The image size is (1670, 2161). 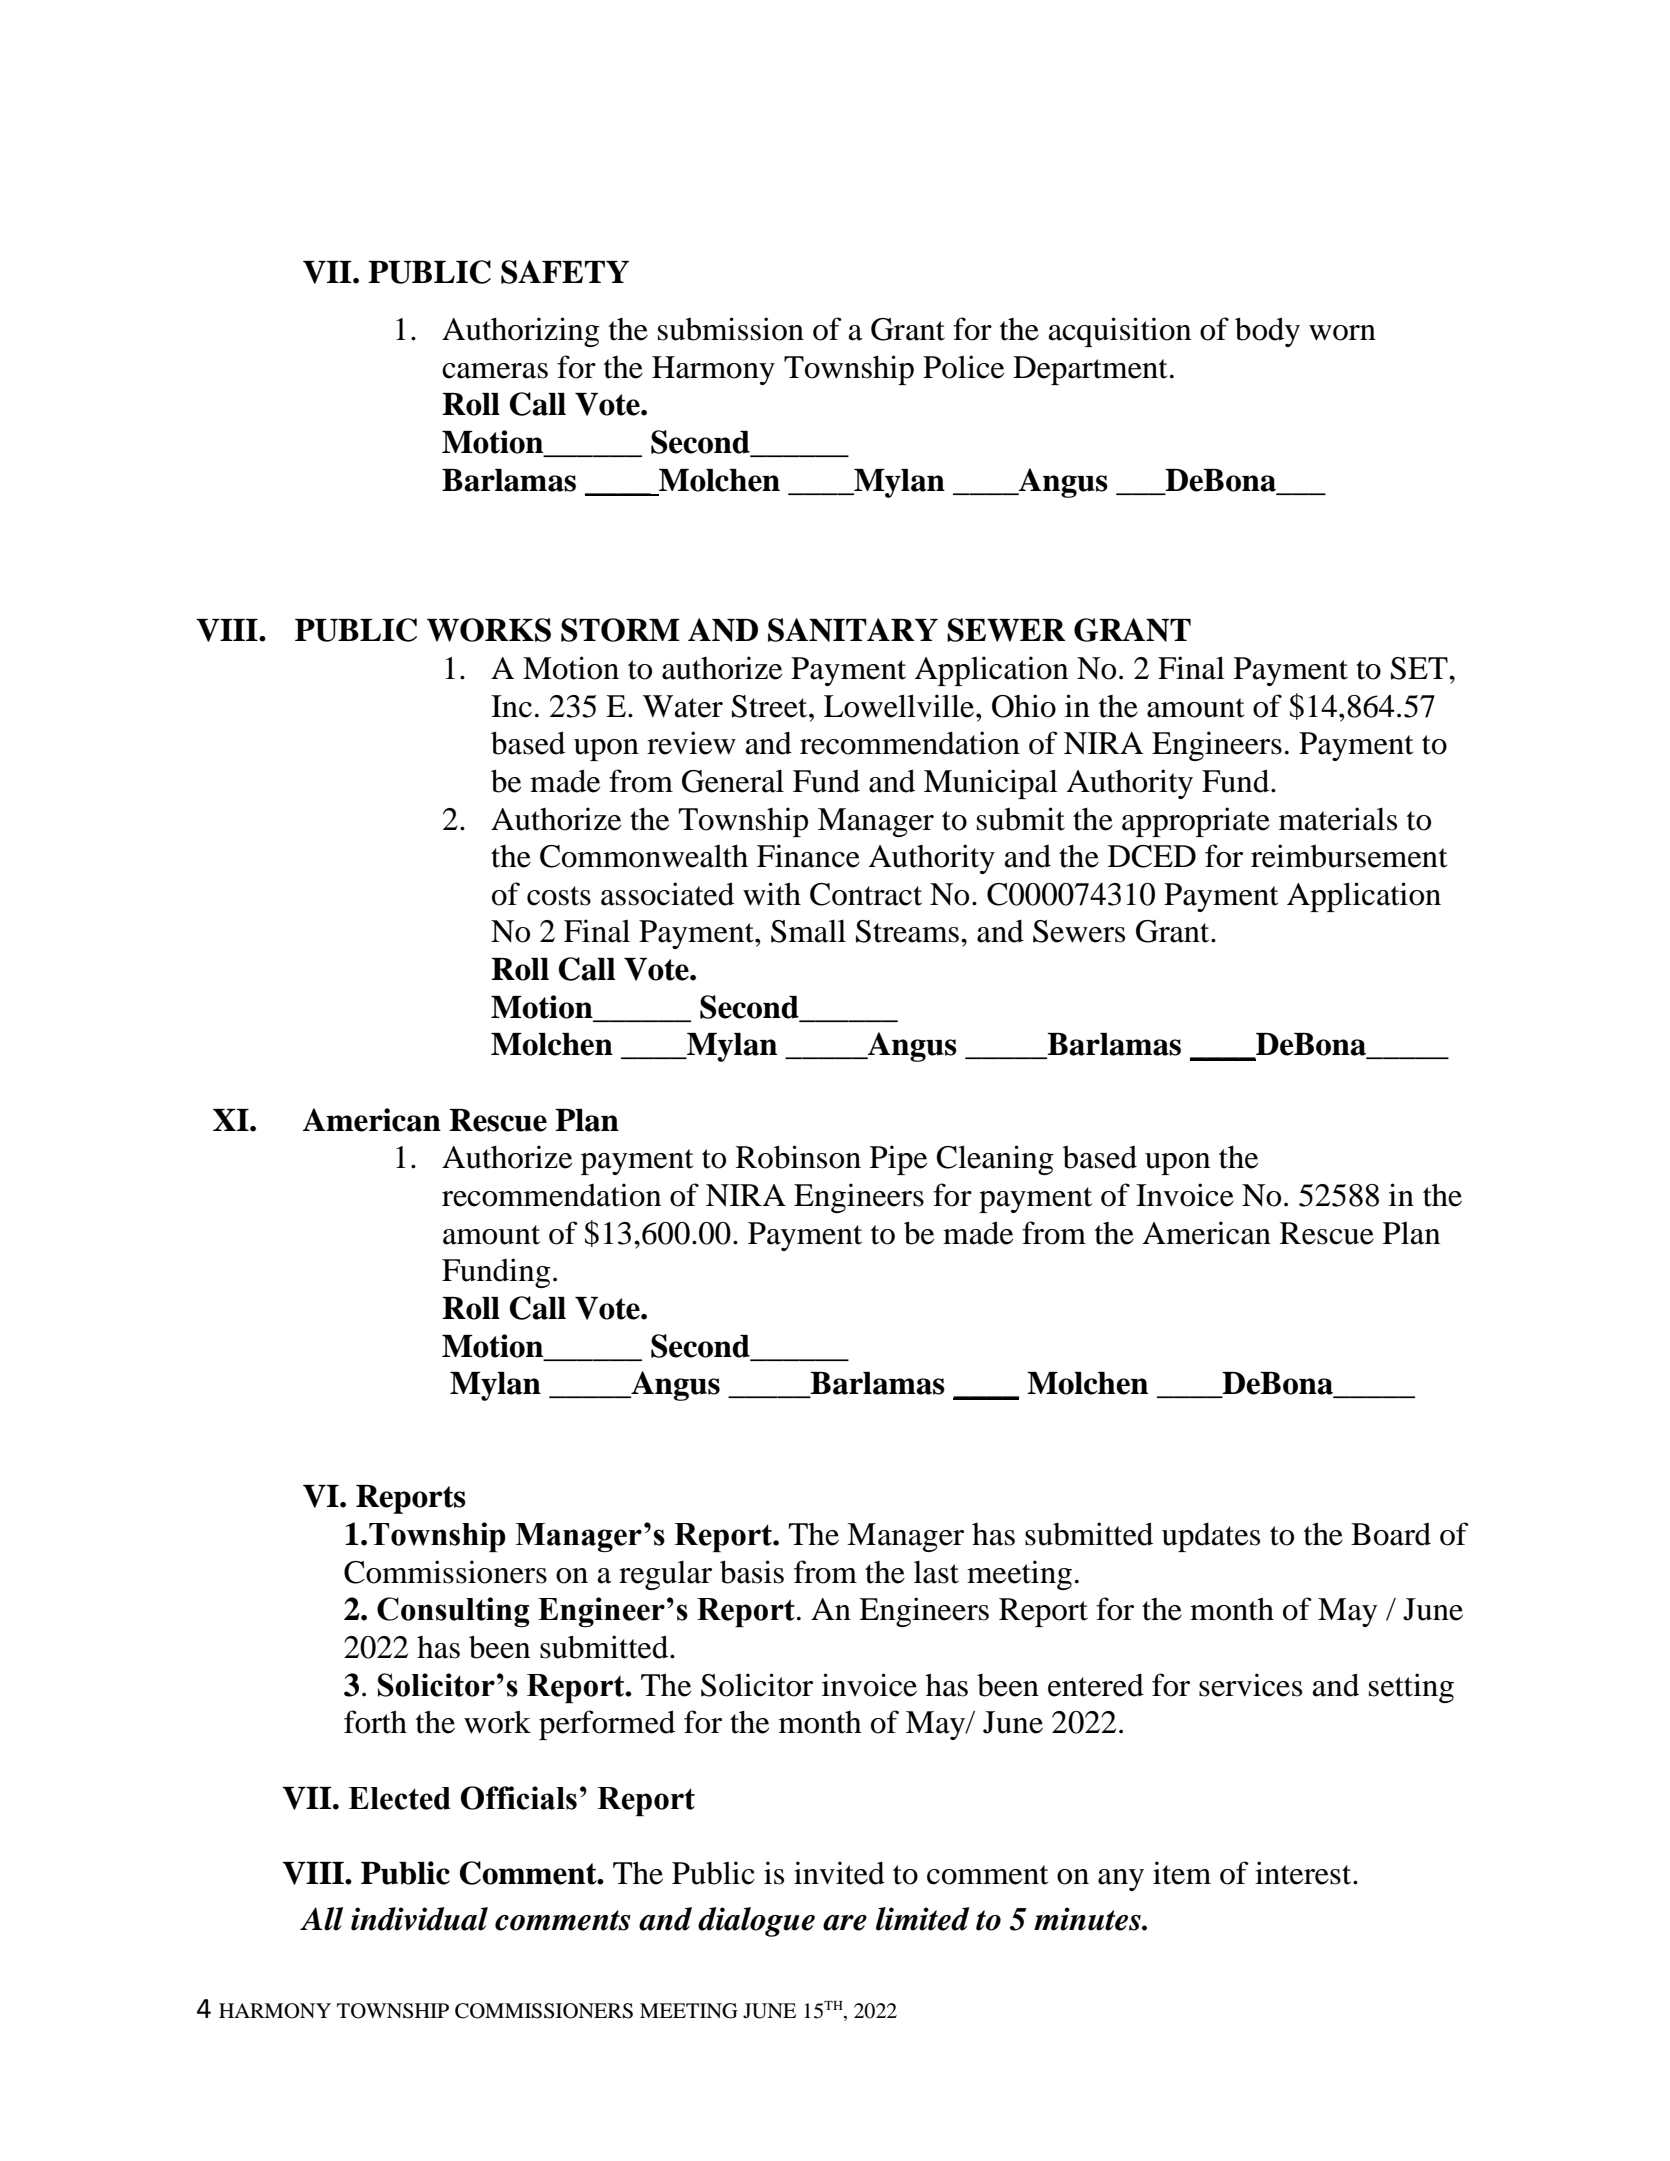 What do you see at coordinates (839, 1873) in the screenshot?
I see `invited` at bounding box center [839, 1873].
